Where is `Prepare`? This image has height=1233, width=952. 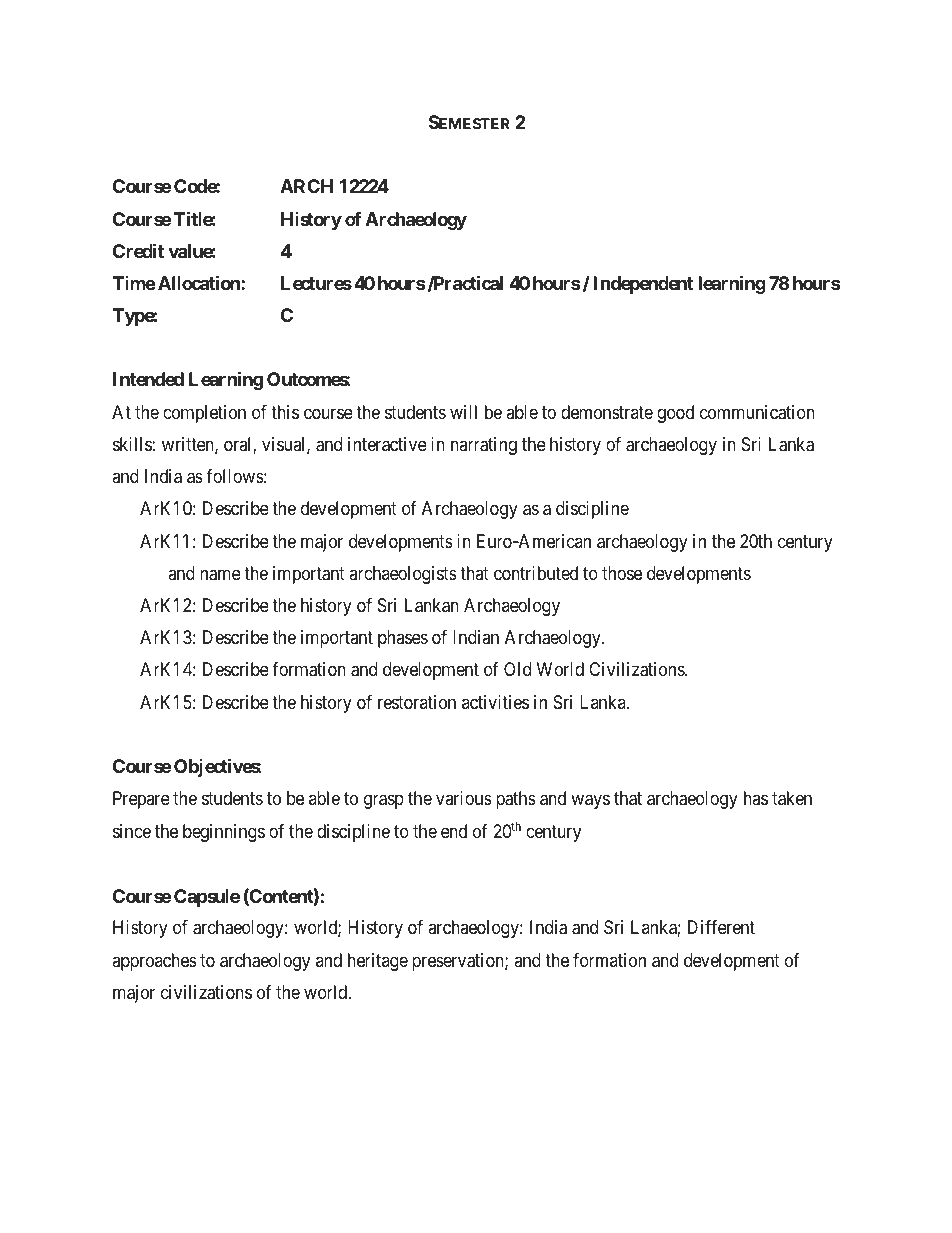
Prepare is located at coordinates (141, 800).
